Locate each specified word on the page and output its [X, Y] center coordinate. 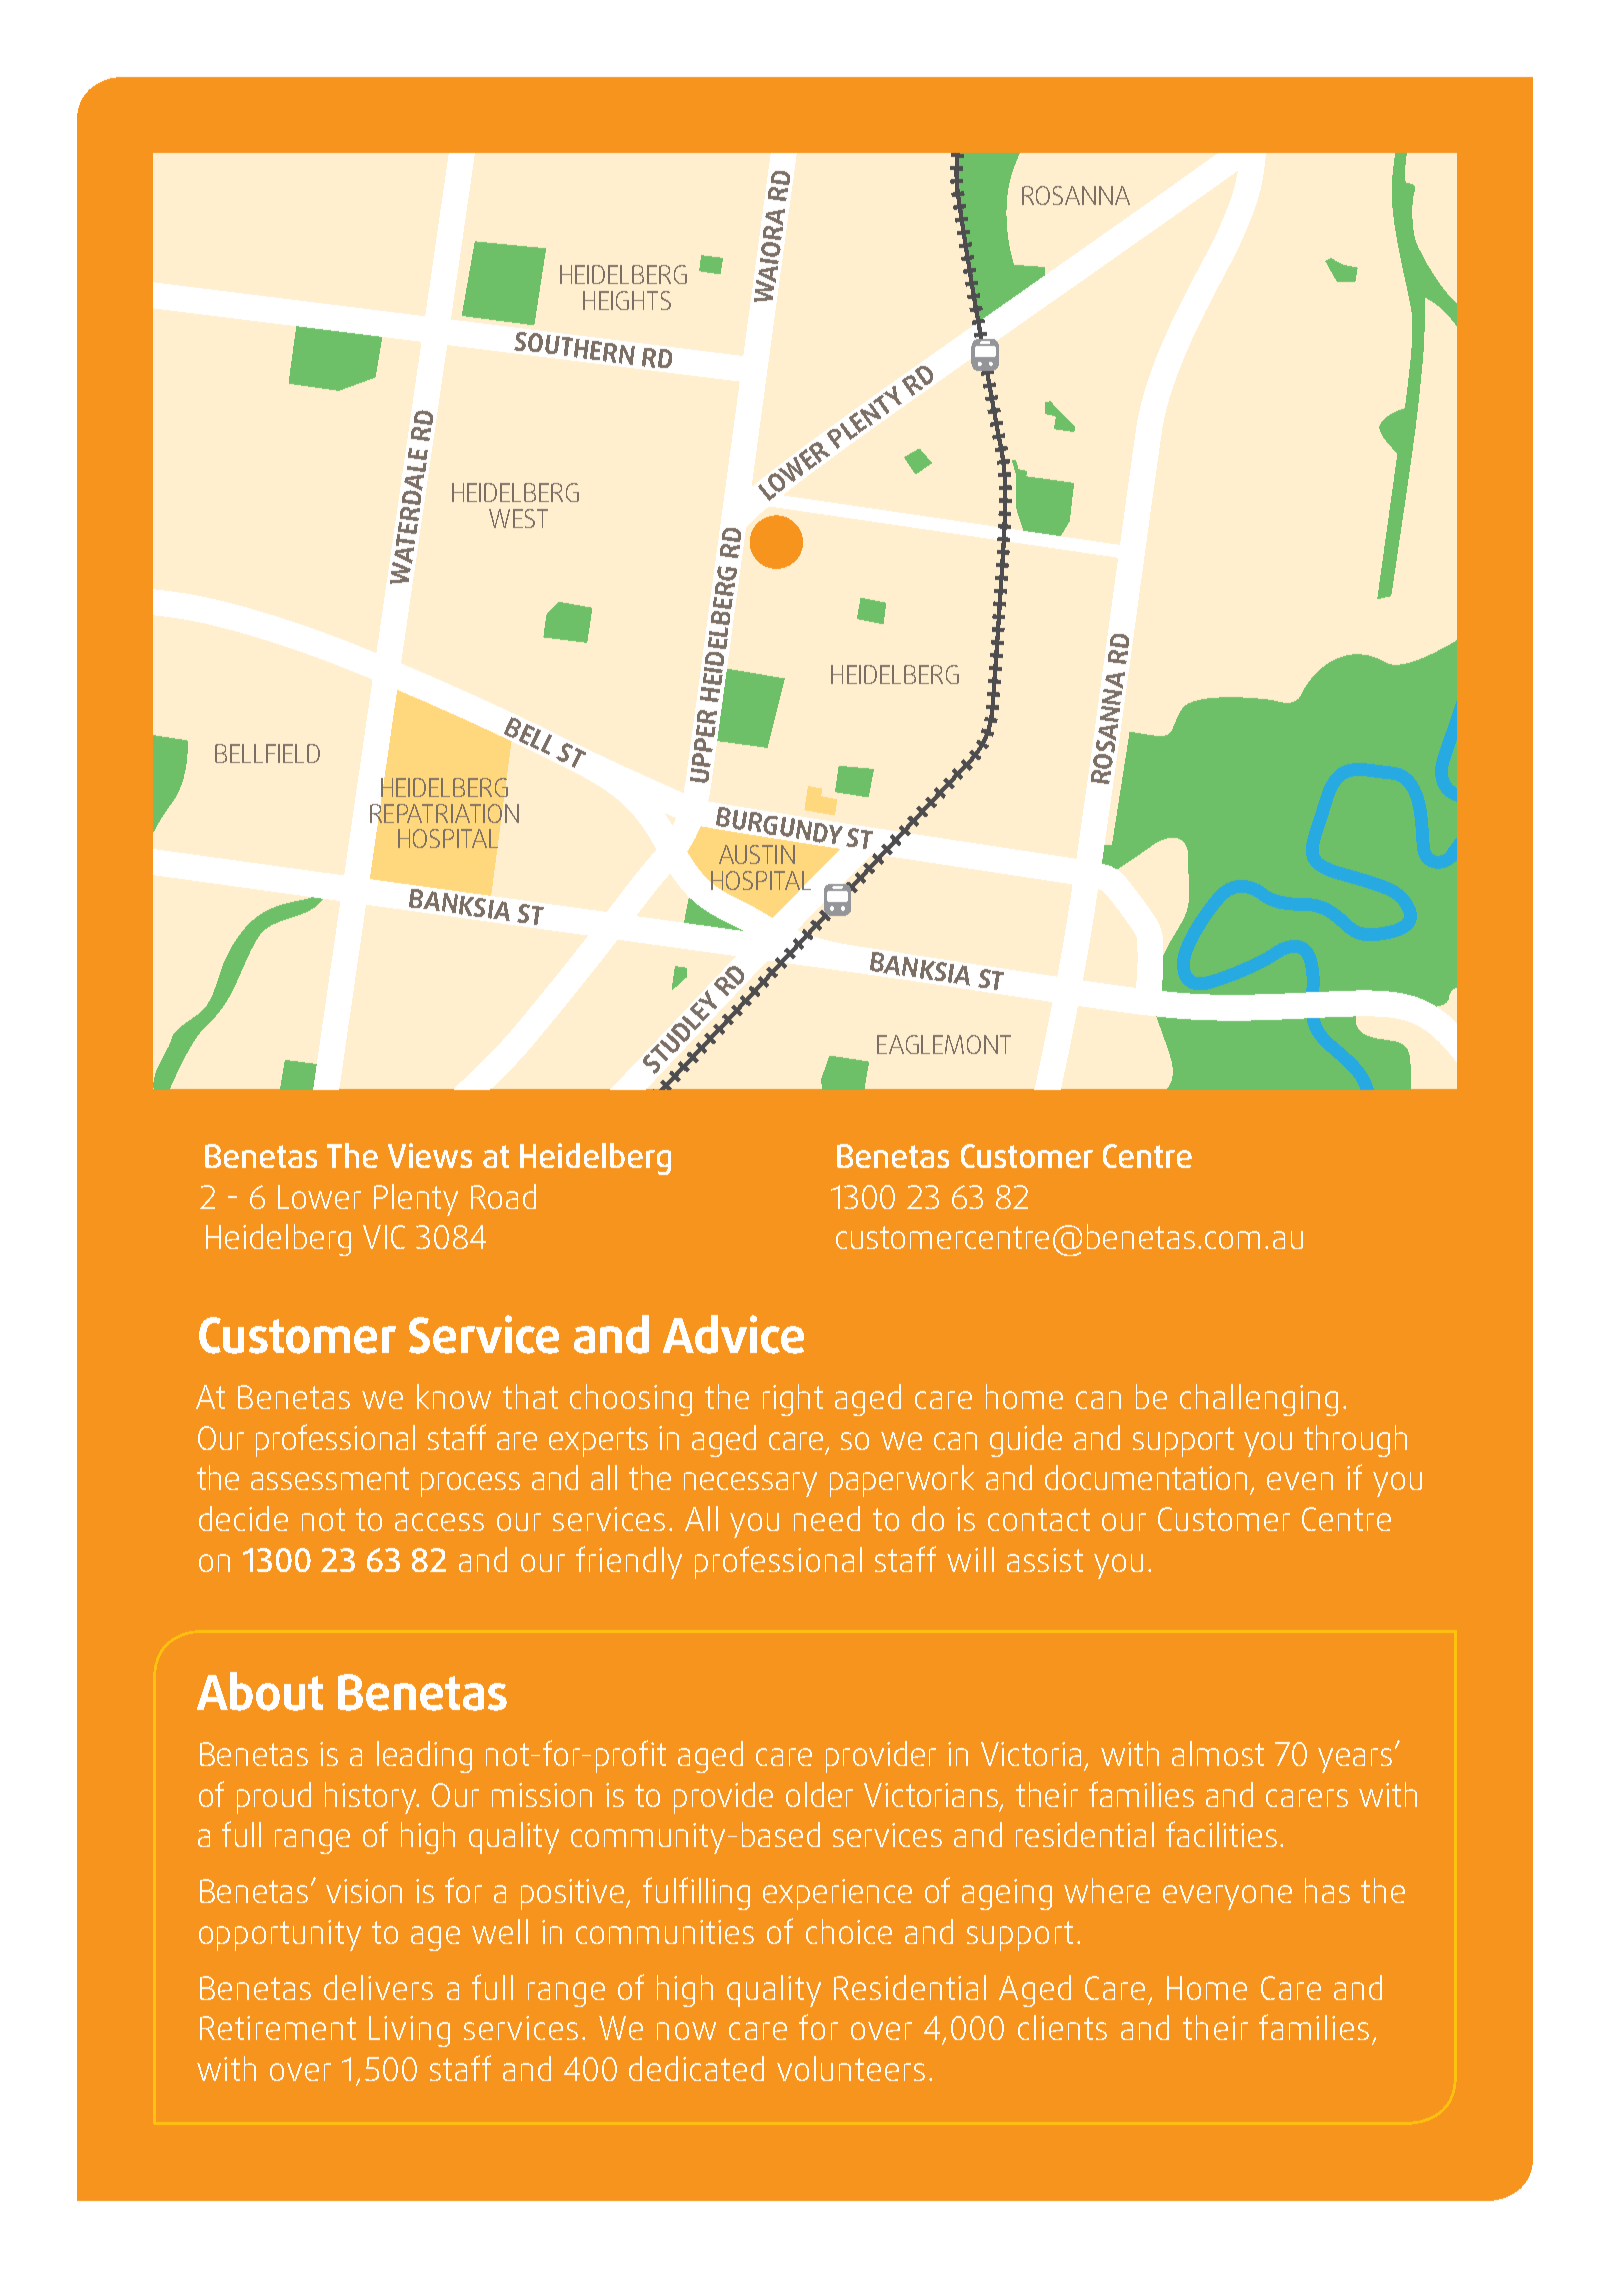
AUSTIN [757, 854]
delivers [378, 1987]
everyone [1227, 1897]
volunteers [851, 2068]
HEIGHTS [627, 300]
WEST [518, 518]
